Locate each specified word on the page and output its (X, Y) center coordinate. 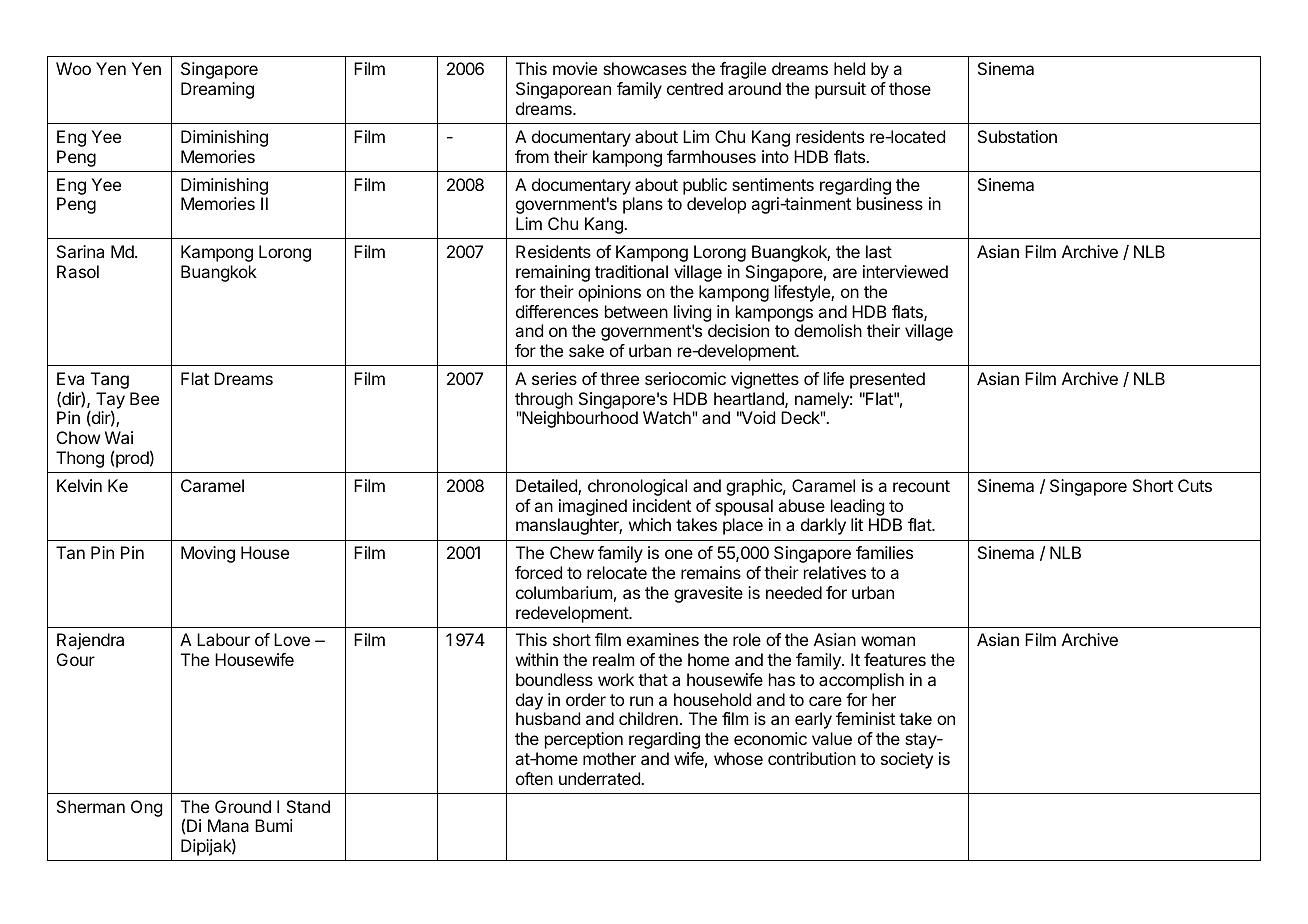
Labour (223, 639)
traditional (631, 271)
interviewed (905, 271)
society (907, 760)
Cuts (1195, 485)
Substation (1017, 136)
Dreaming (217, 90)
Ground (243, 806)
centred (695, 88)
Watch (668, 417)
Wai (119, 437)
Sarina (80, 251)
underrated (600, 778)
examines (663, 639)
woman (888, 641)
